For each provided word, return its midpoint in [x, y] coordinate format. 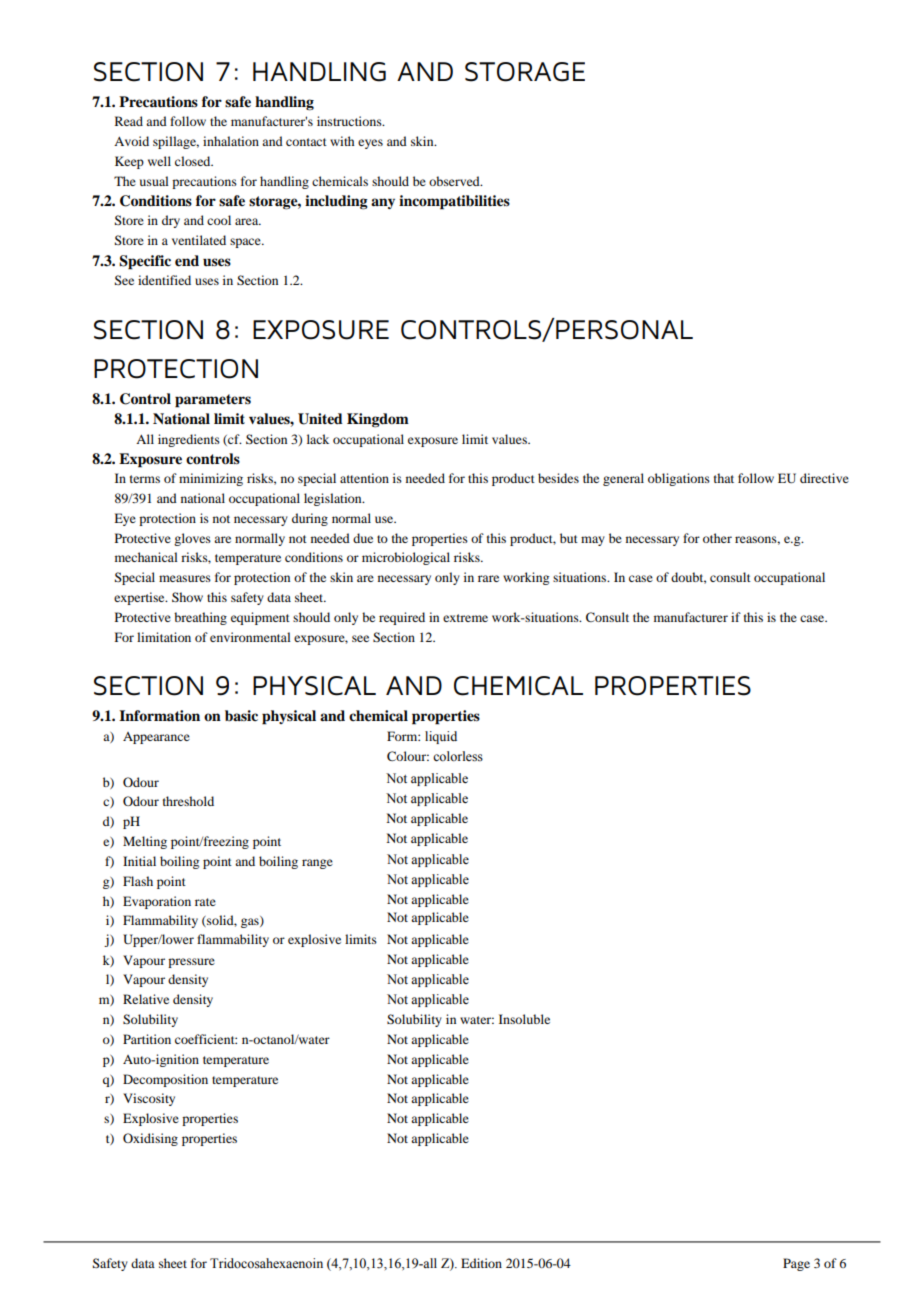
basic [241, 715]
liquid [441, 737]
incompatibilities [454, 202]
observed [455, 181]
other [717, 538]
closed [194, 161]
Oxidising [150, 1139]
